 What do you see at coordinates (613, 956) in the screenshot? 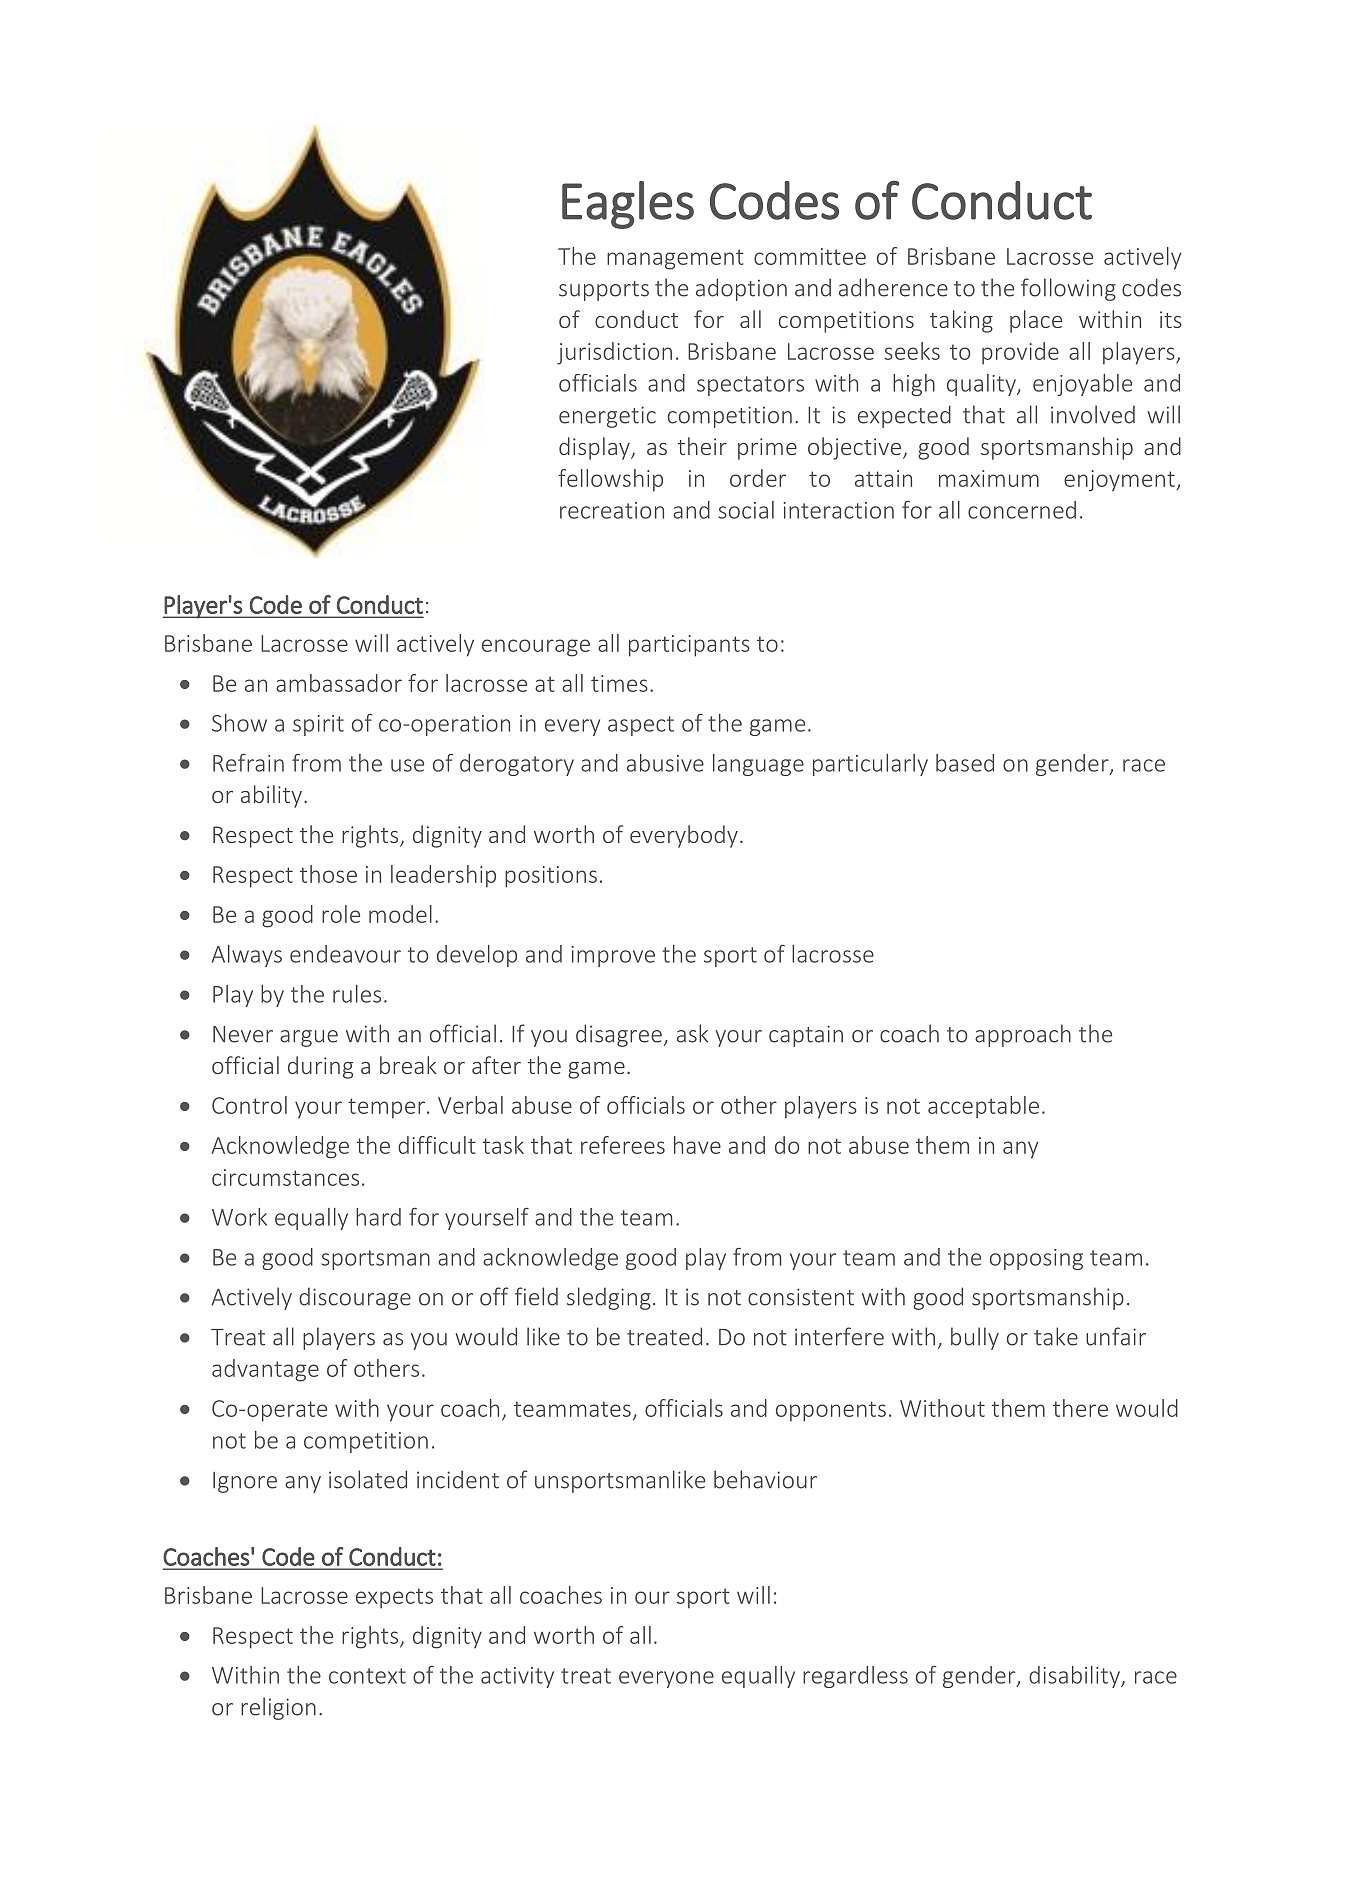
I see `improve` at bounding box center [613, 956].
